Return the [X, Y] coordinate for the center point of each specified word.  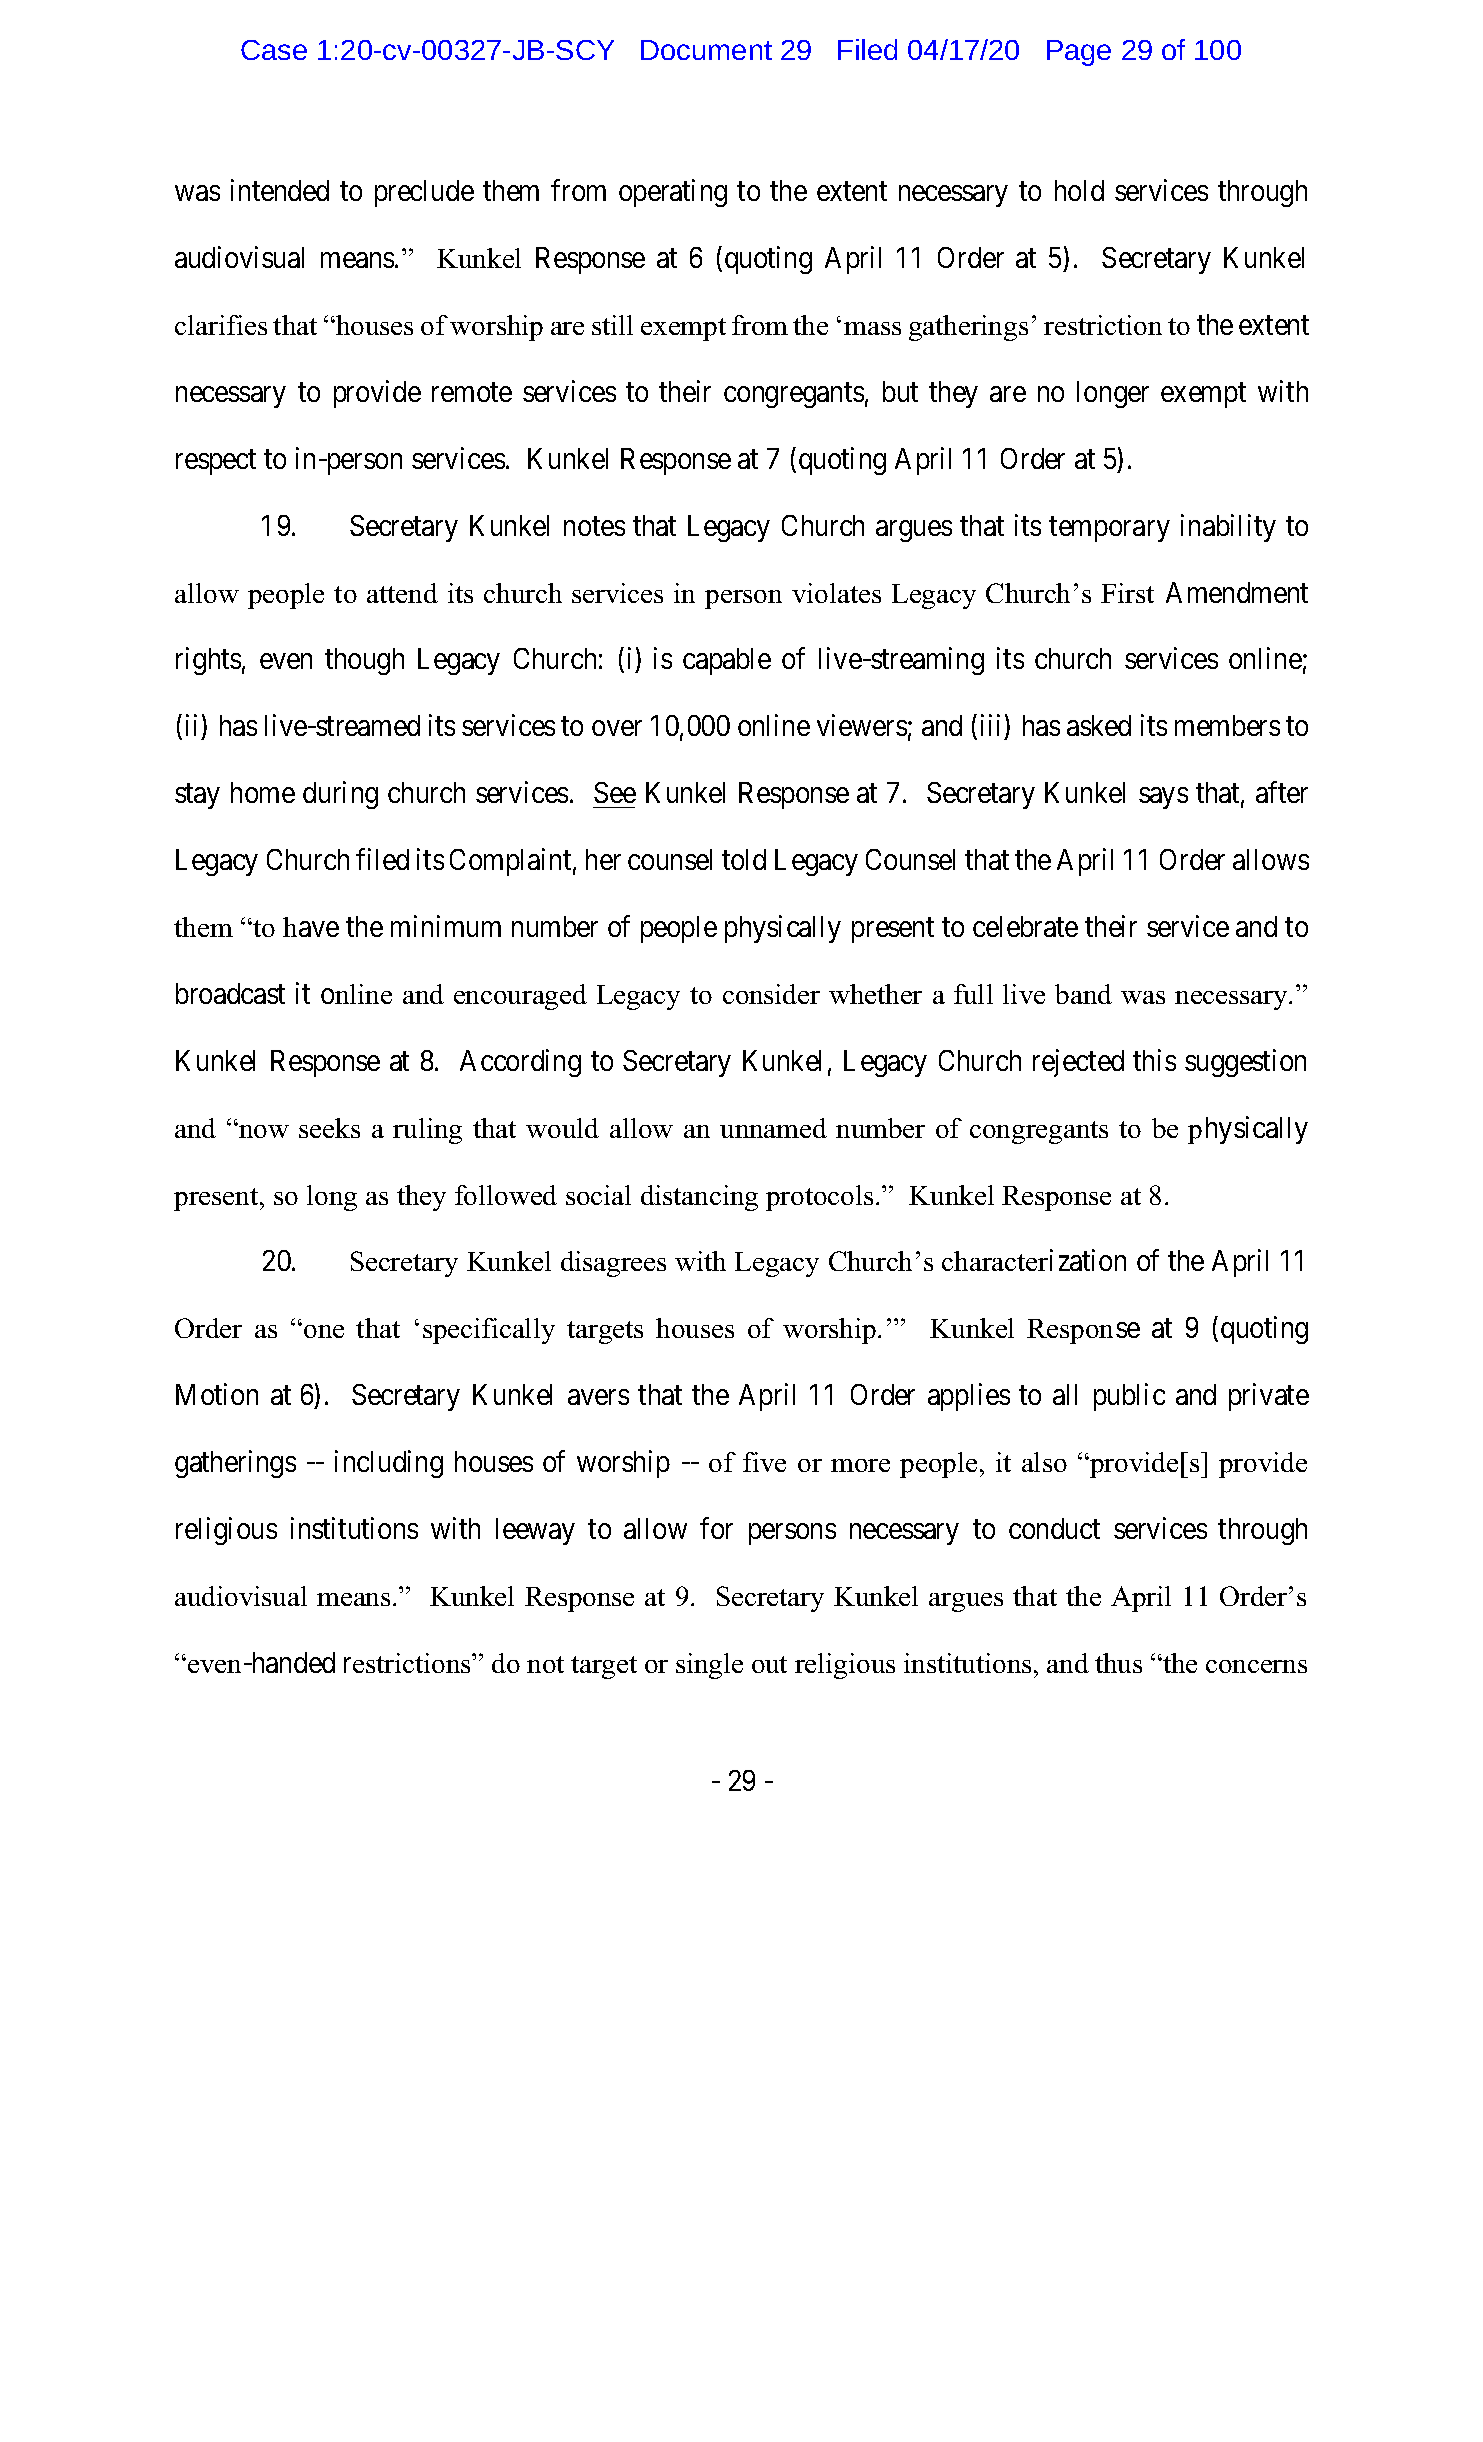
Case [274, 50]
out [769, 1664]
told [744, 859]
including [389, 1464]
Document [706, 50]
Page [1079, 53]
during [340, 795]
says [1163, 798]
